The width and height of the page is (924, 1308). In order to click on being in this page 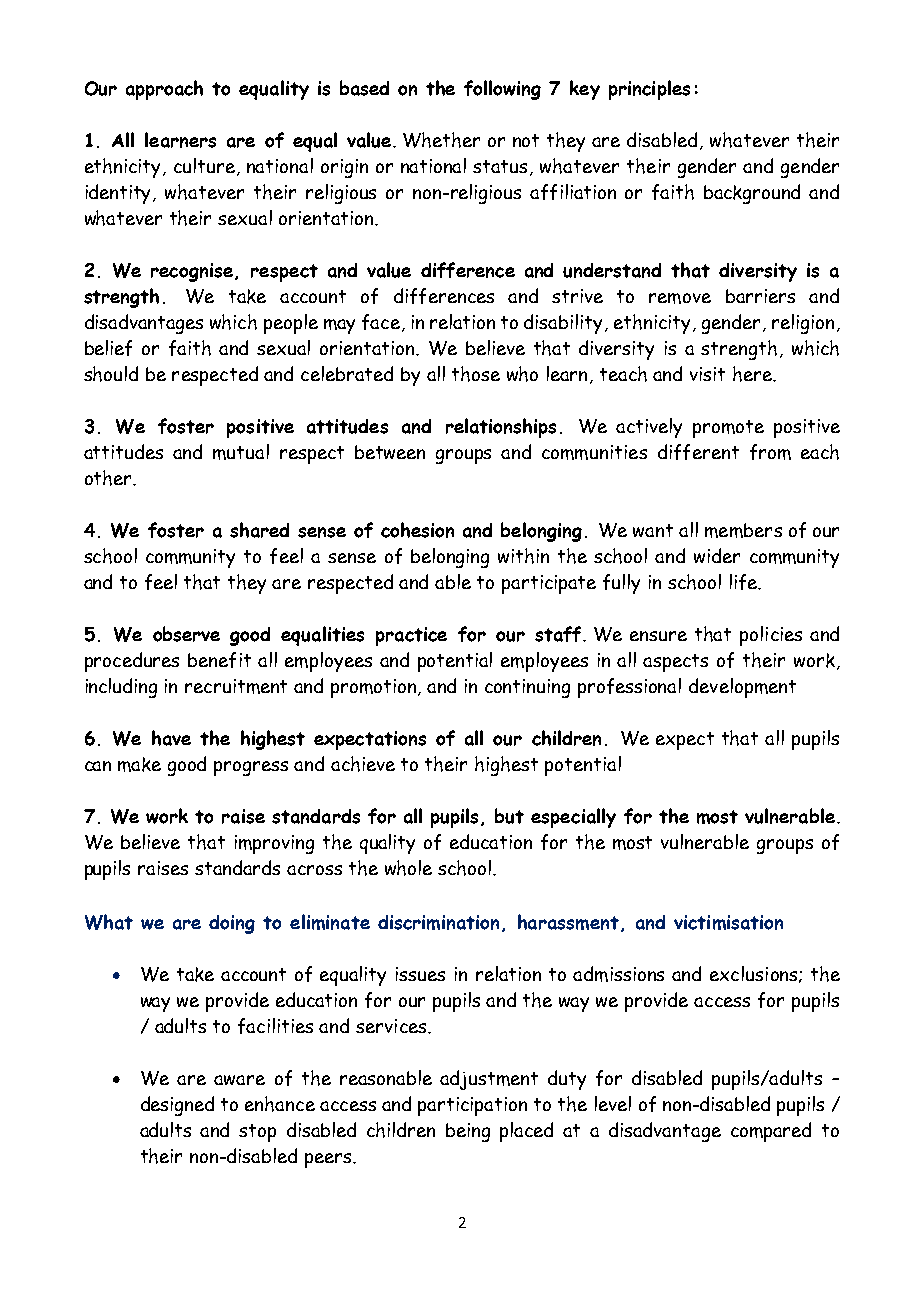, I will do `click(468, 1132)`.
